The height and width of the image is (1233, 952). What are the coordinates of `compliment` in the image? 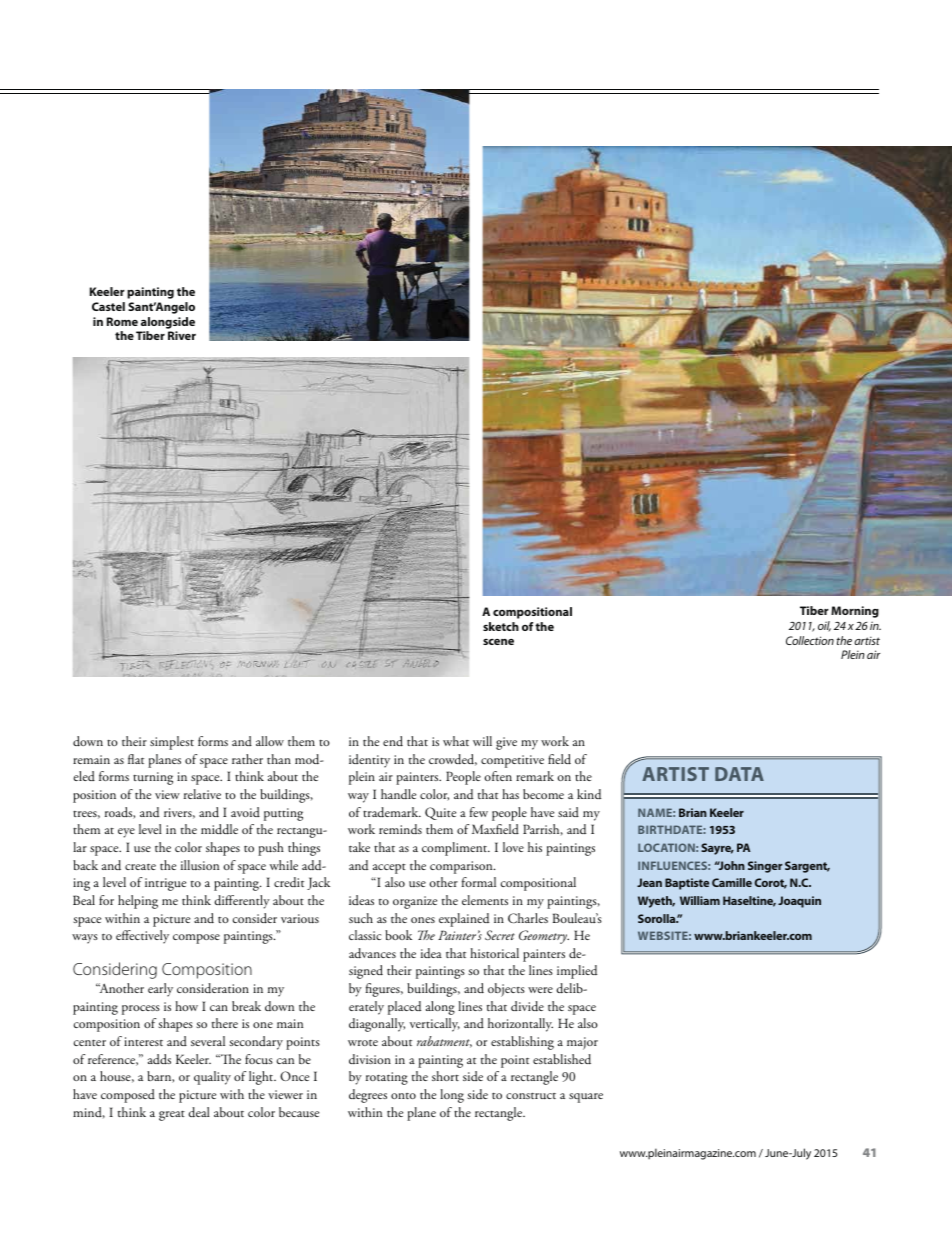 It's located at (456, 849).
